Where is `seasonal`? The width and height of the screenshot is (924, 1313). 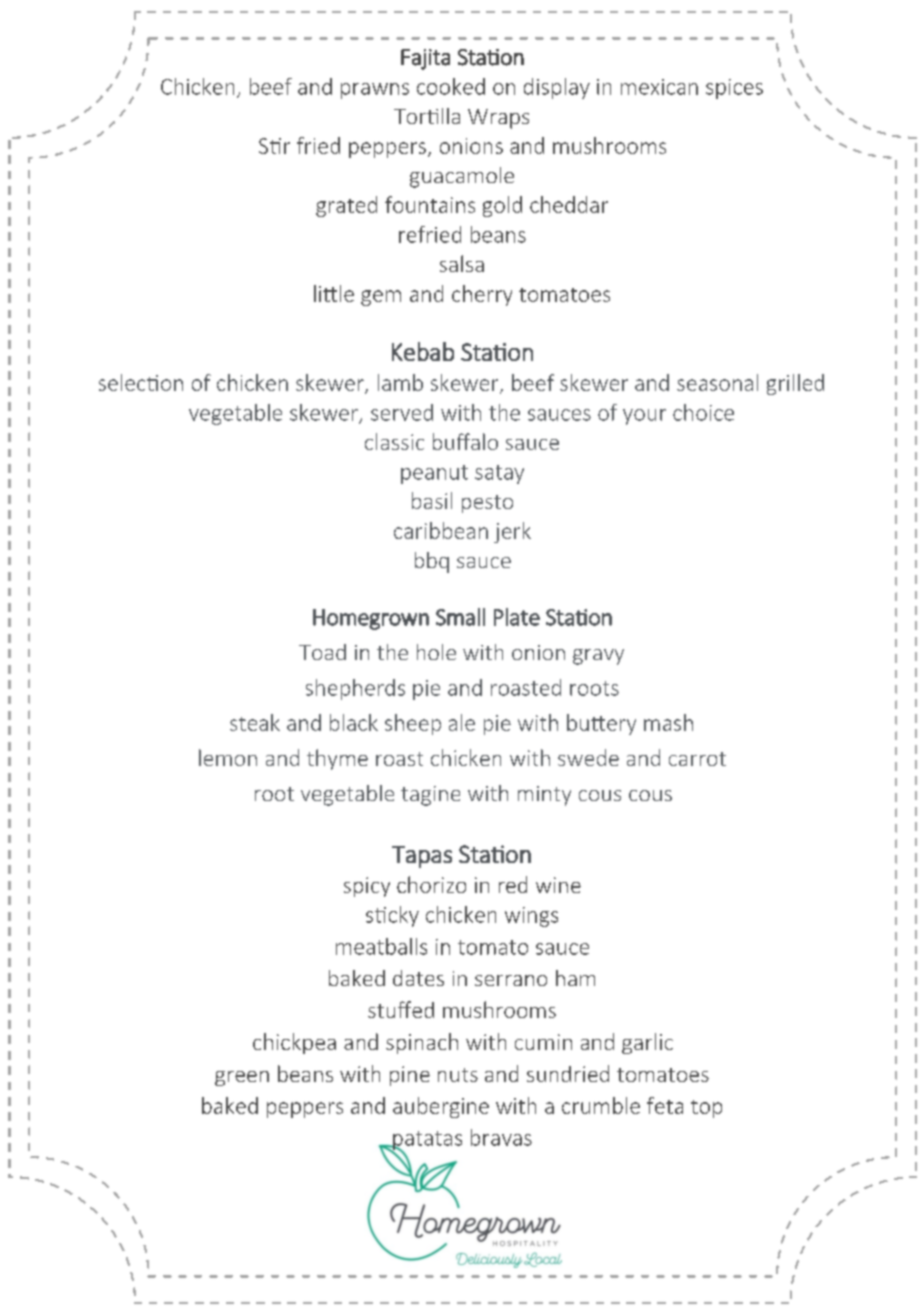
seasonal is located at coordinates (717, 382).
